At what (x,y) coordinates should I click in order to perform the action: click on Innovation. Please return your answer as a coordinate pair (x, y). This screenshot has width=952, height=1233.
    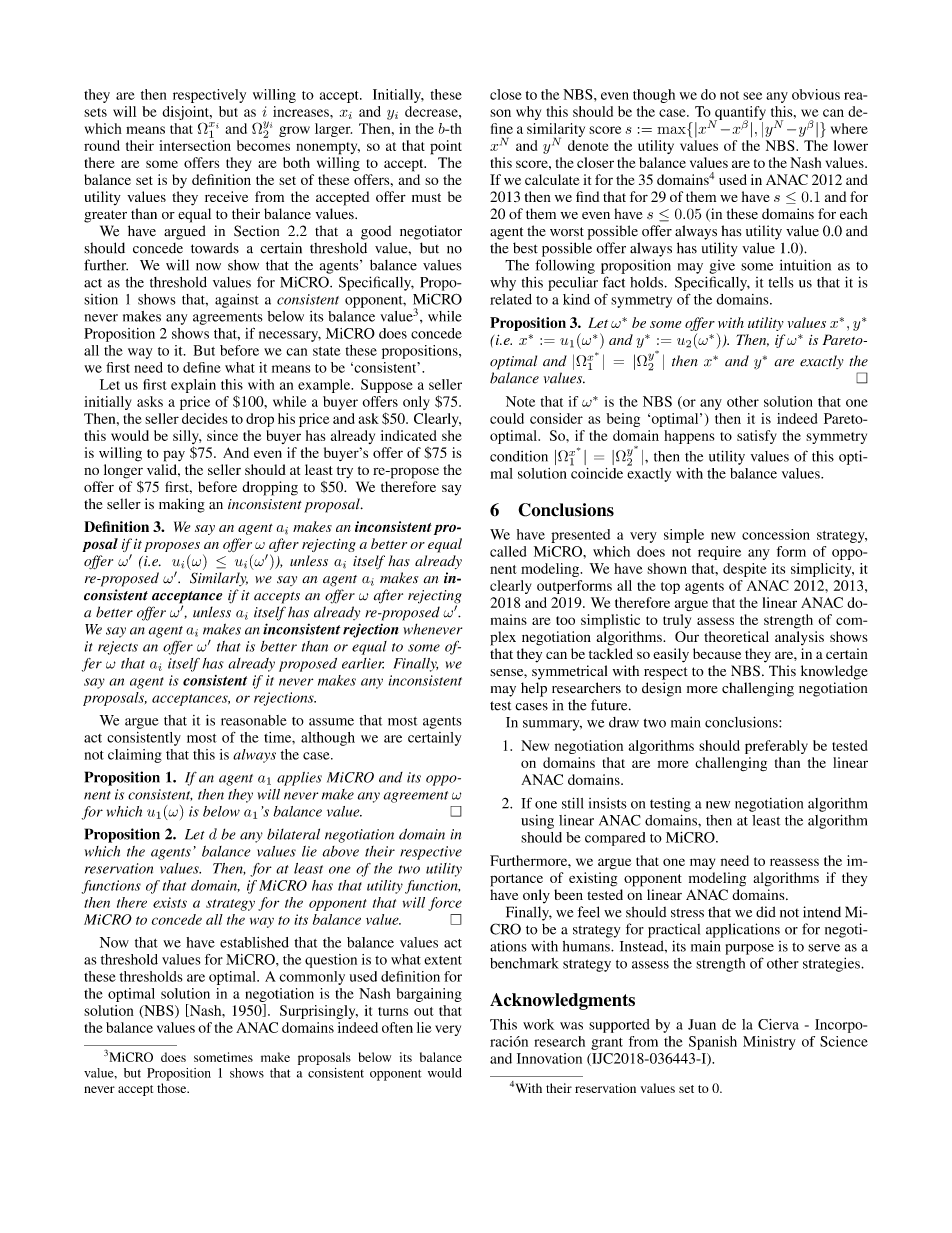
    Looking at the image, I should click on (549, 1058).
